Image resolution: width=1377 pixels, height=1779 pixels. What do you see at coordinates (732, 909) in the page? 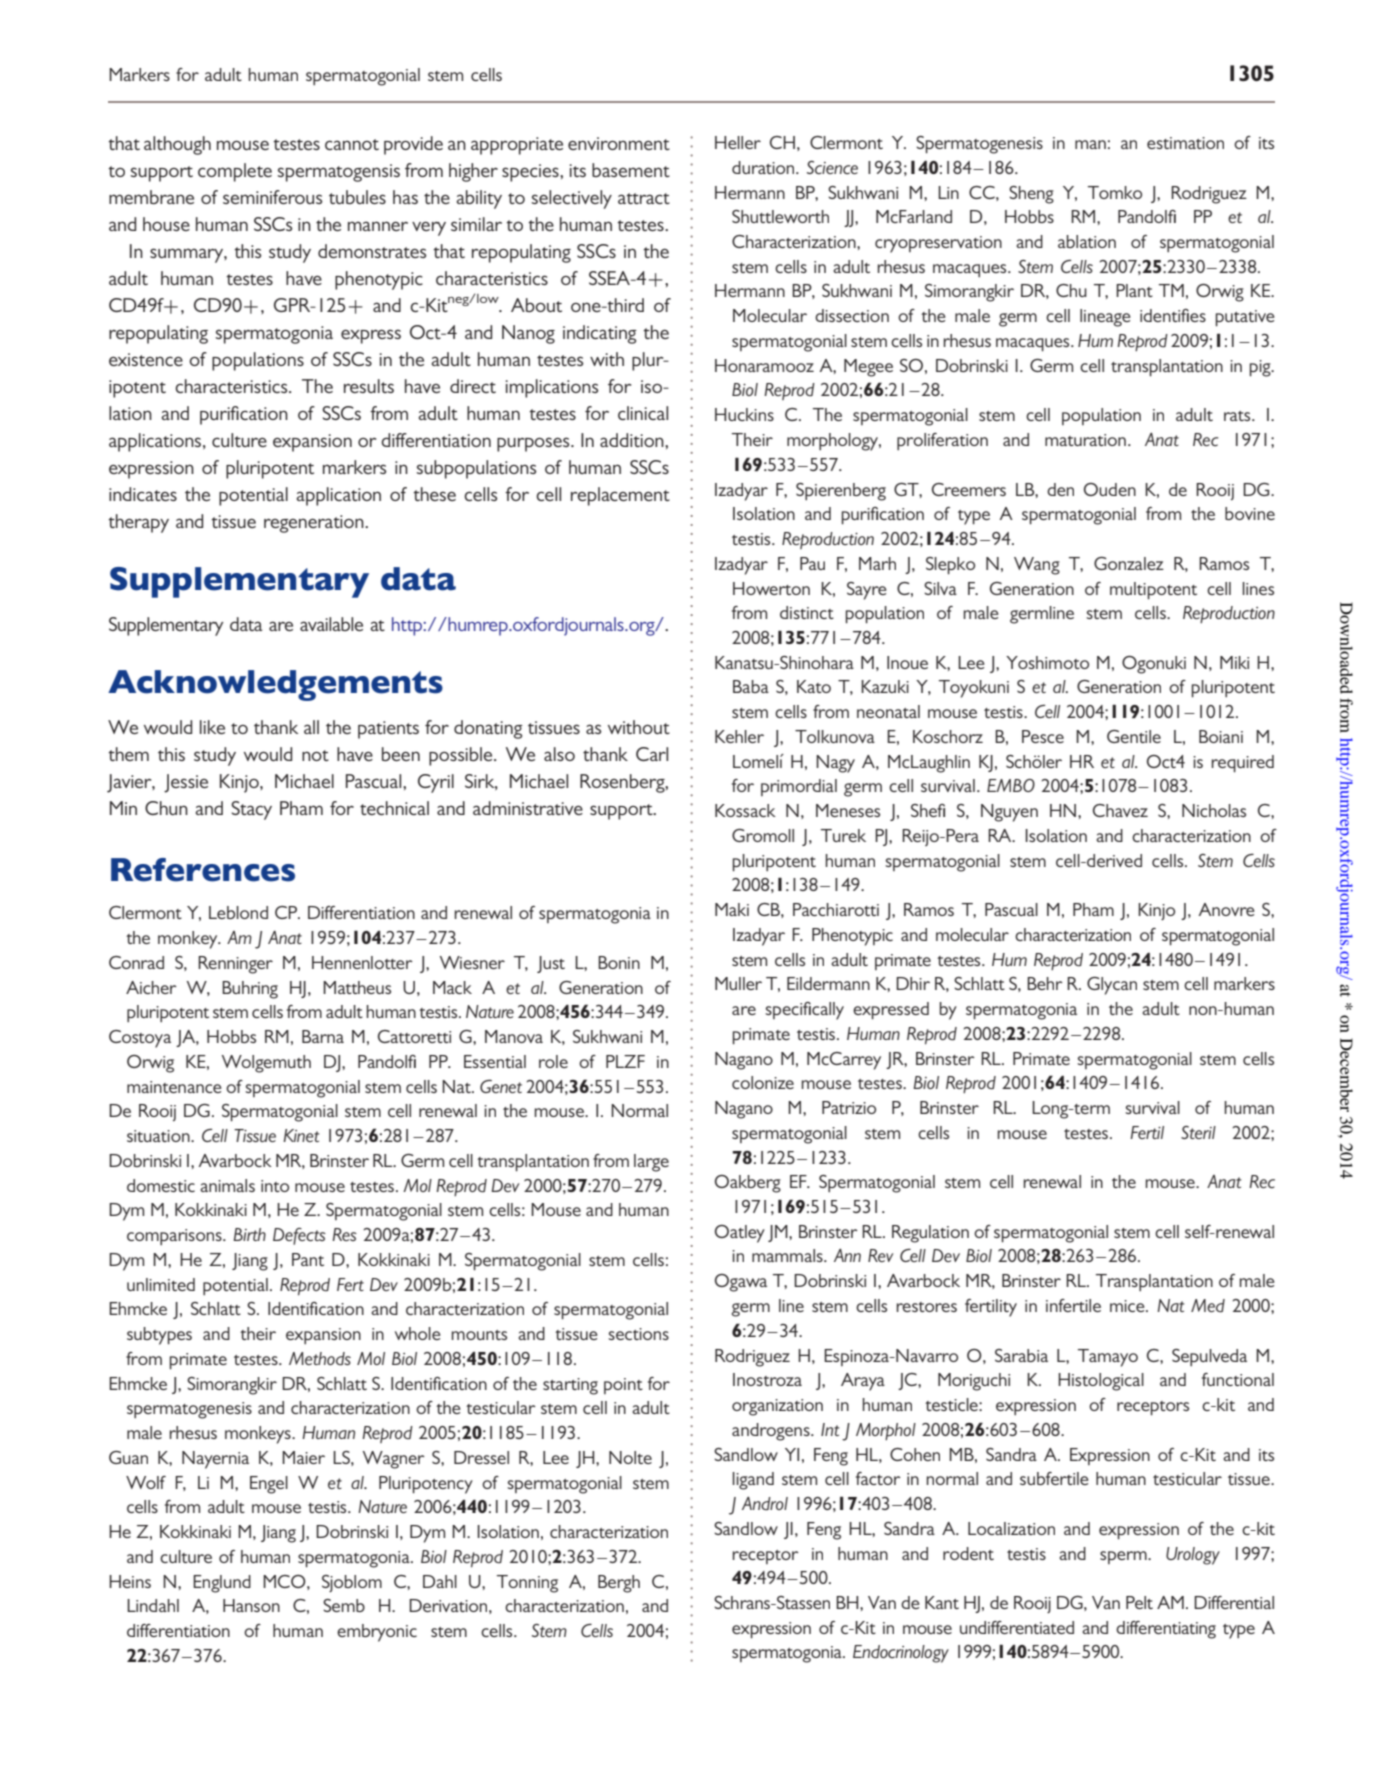
I see `Maki` at bounding box center [732, 909].
